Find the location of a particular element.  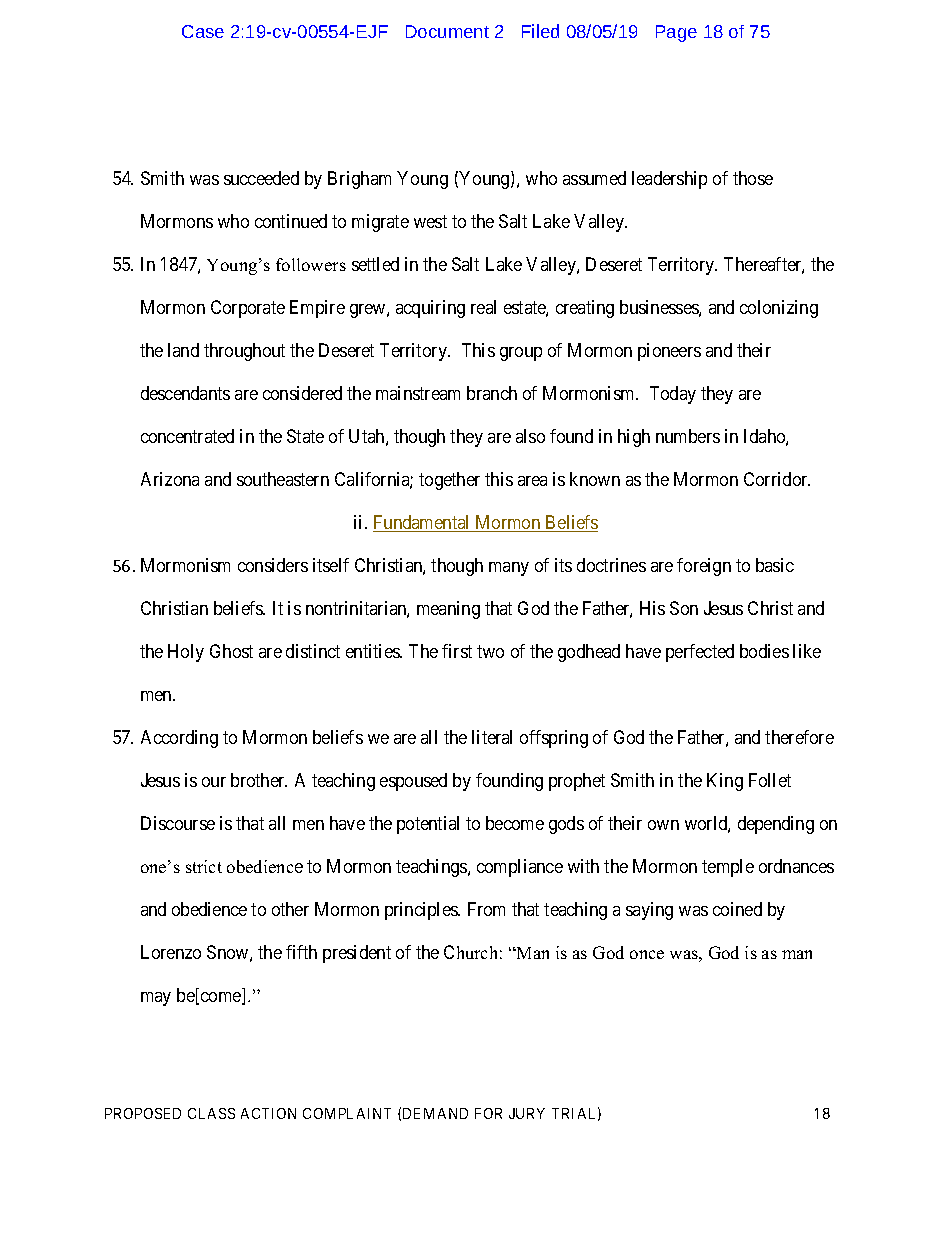

considers is located at coordinates (273, 565).
